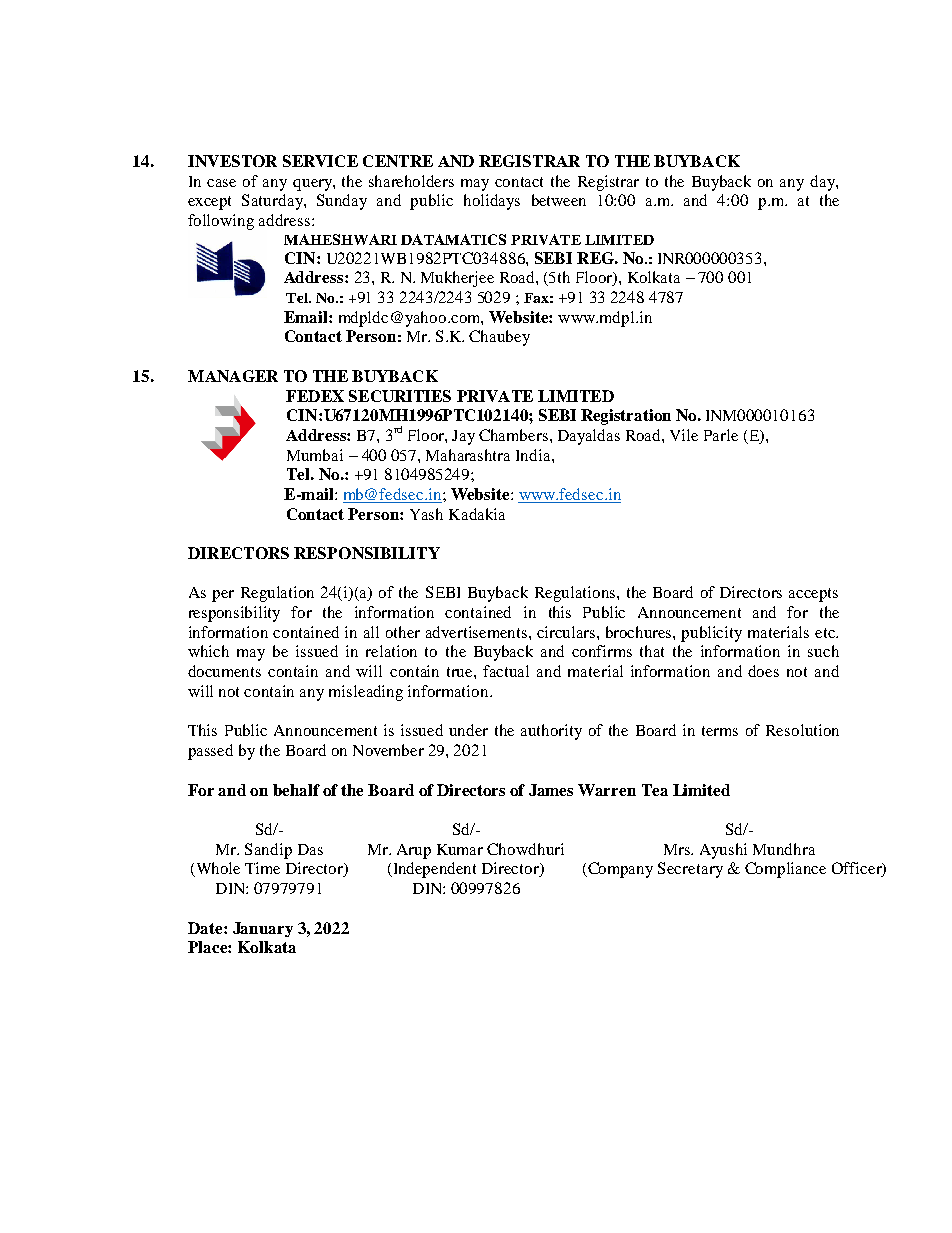  Describe the element at coordinates (763, 671) in the image. I see `does` at that location.
